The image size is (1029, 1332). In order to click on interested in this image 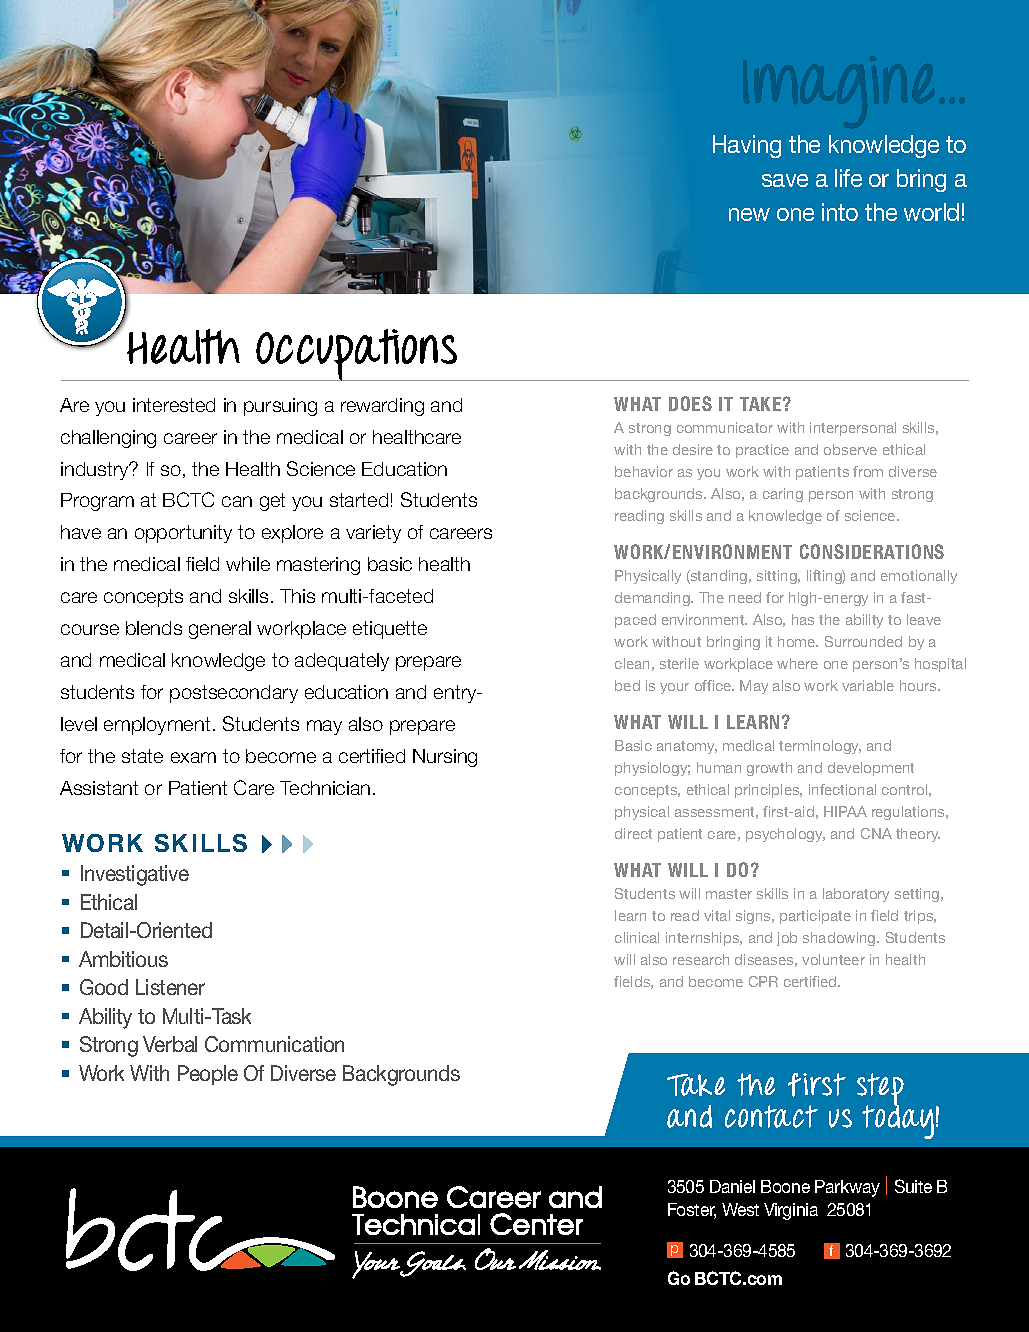, I will do `click(174, 405)`.
